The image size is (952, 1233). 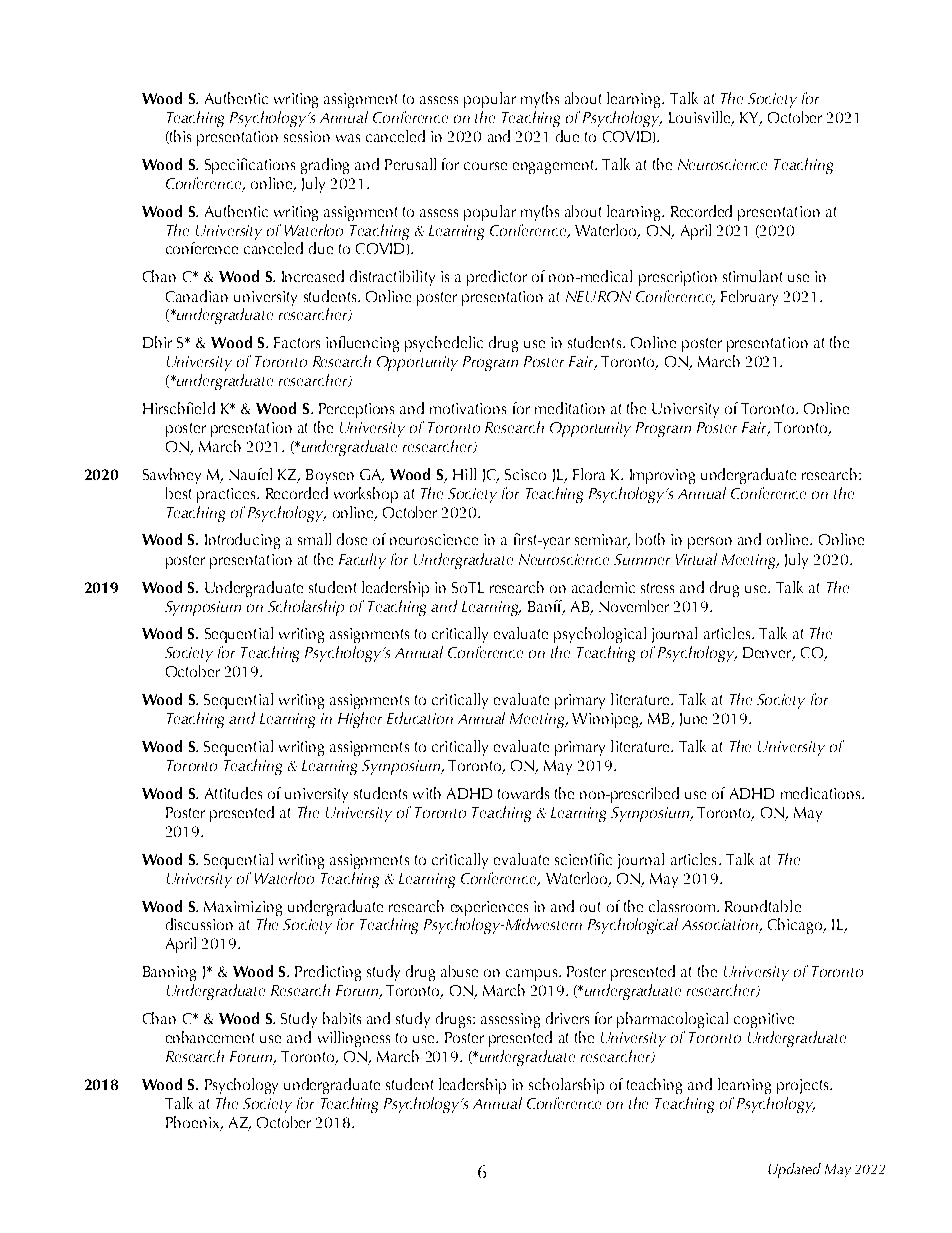 I want to click on Hill, so click(x=464, y=474).
